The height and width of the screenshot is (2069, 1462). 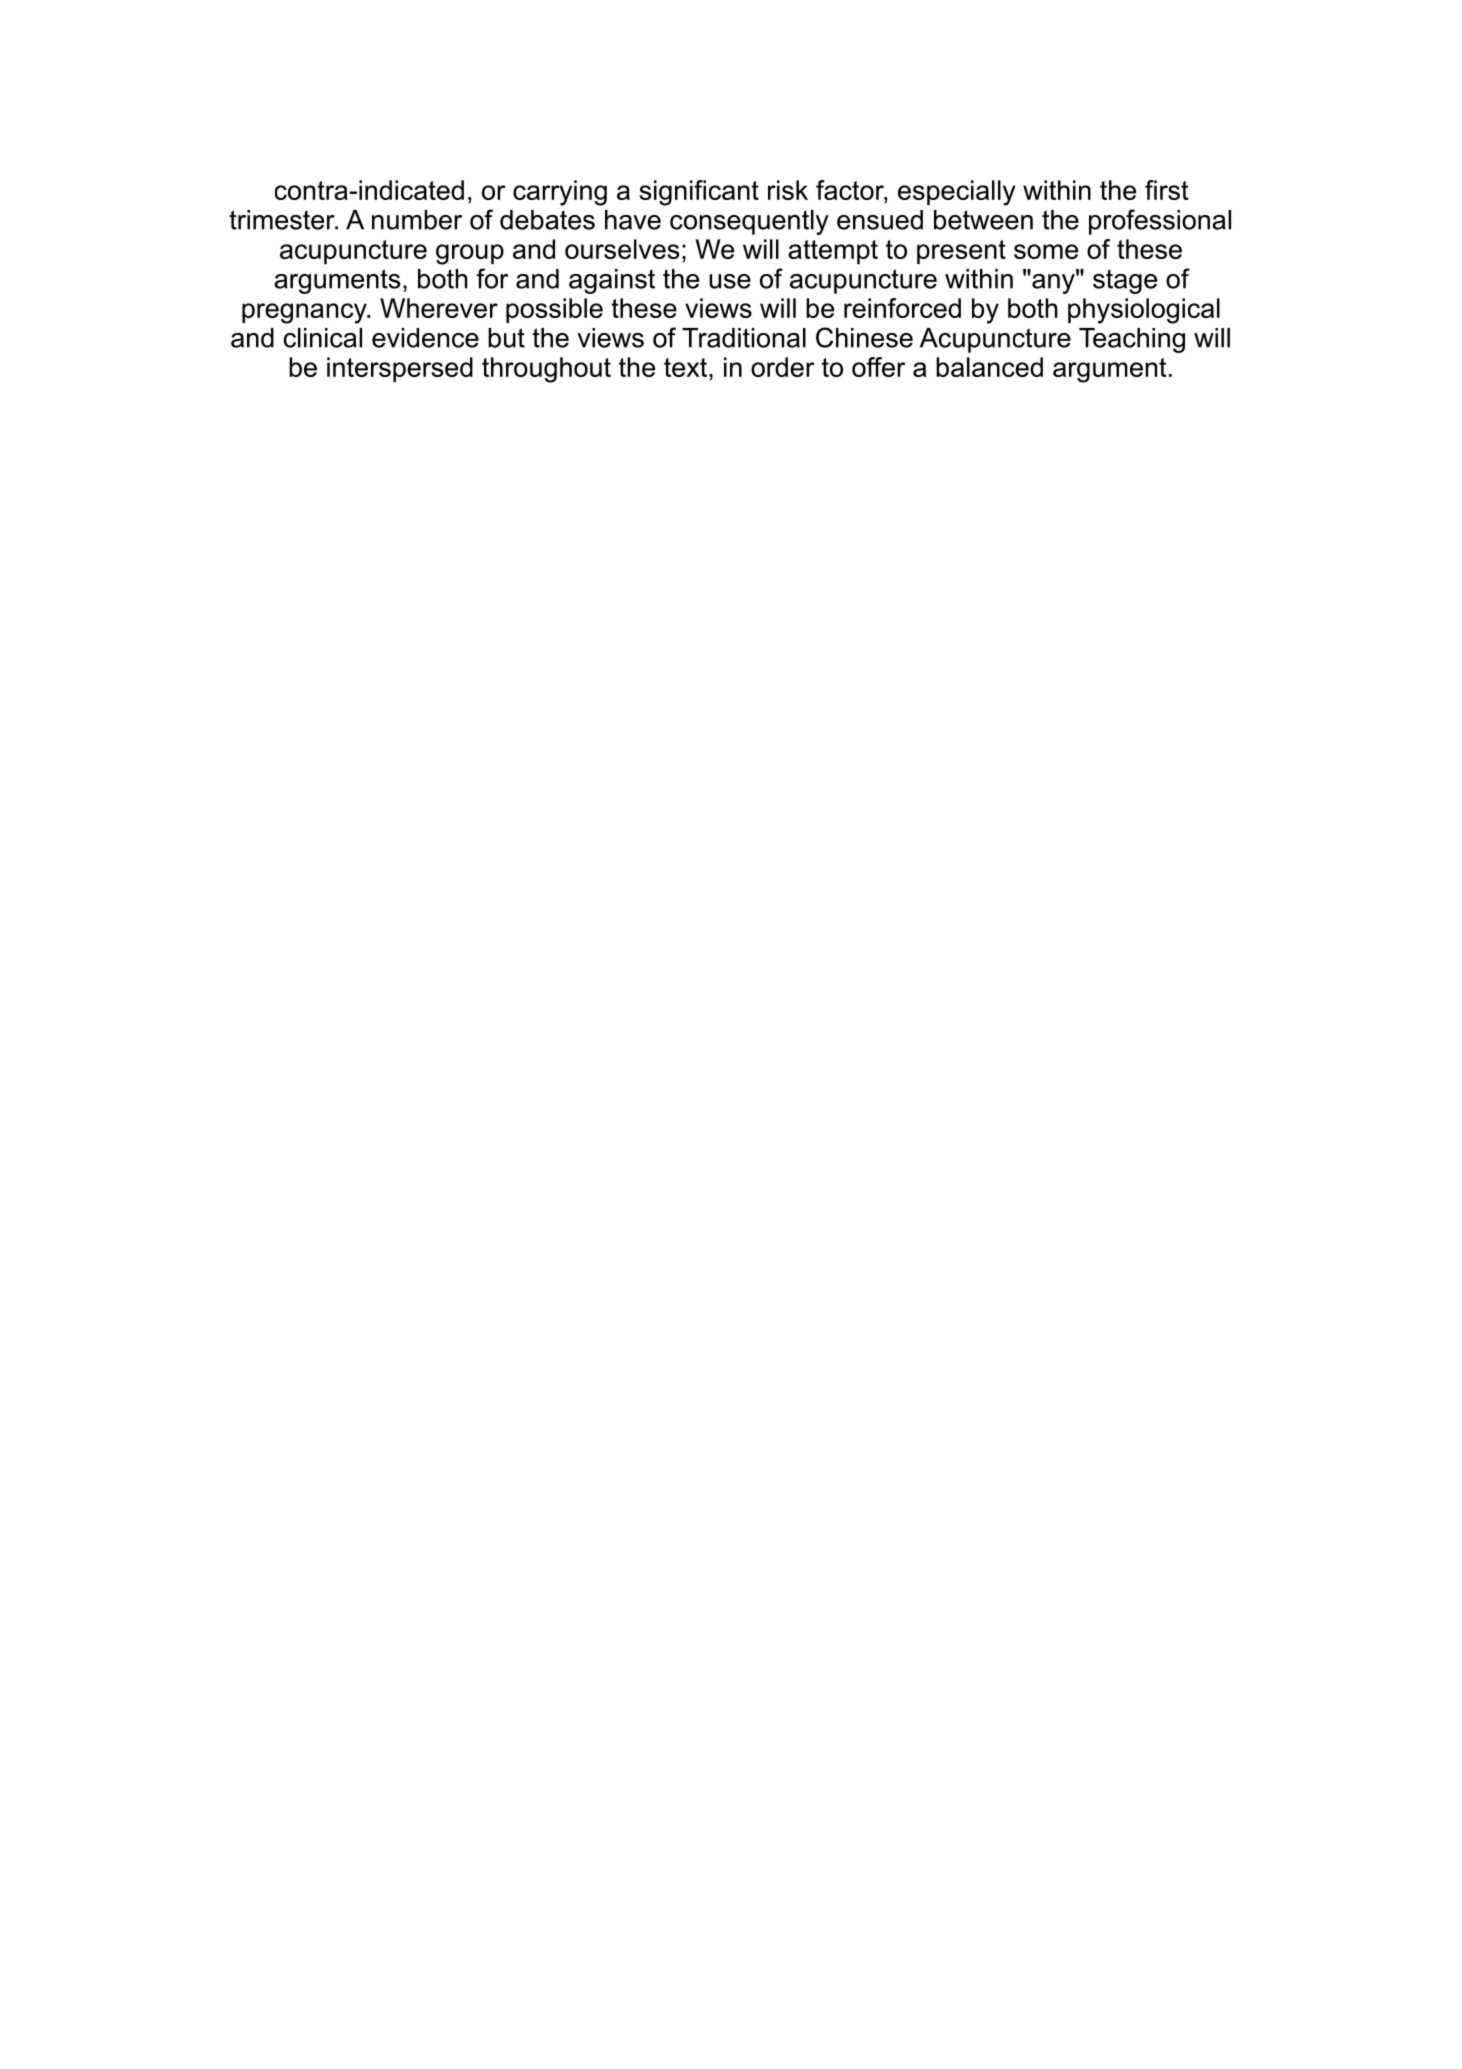 What do you see at coordinates (470, 254) in the screenshot?
I see `group` at bounding box center [470, 254].
